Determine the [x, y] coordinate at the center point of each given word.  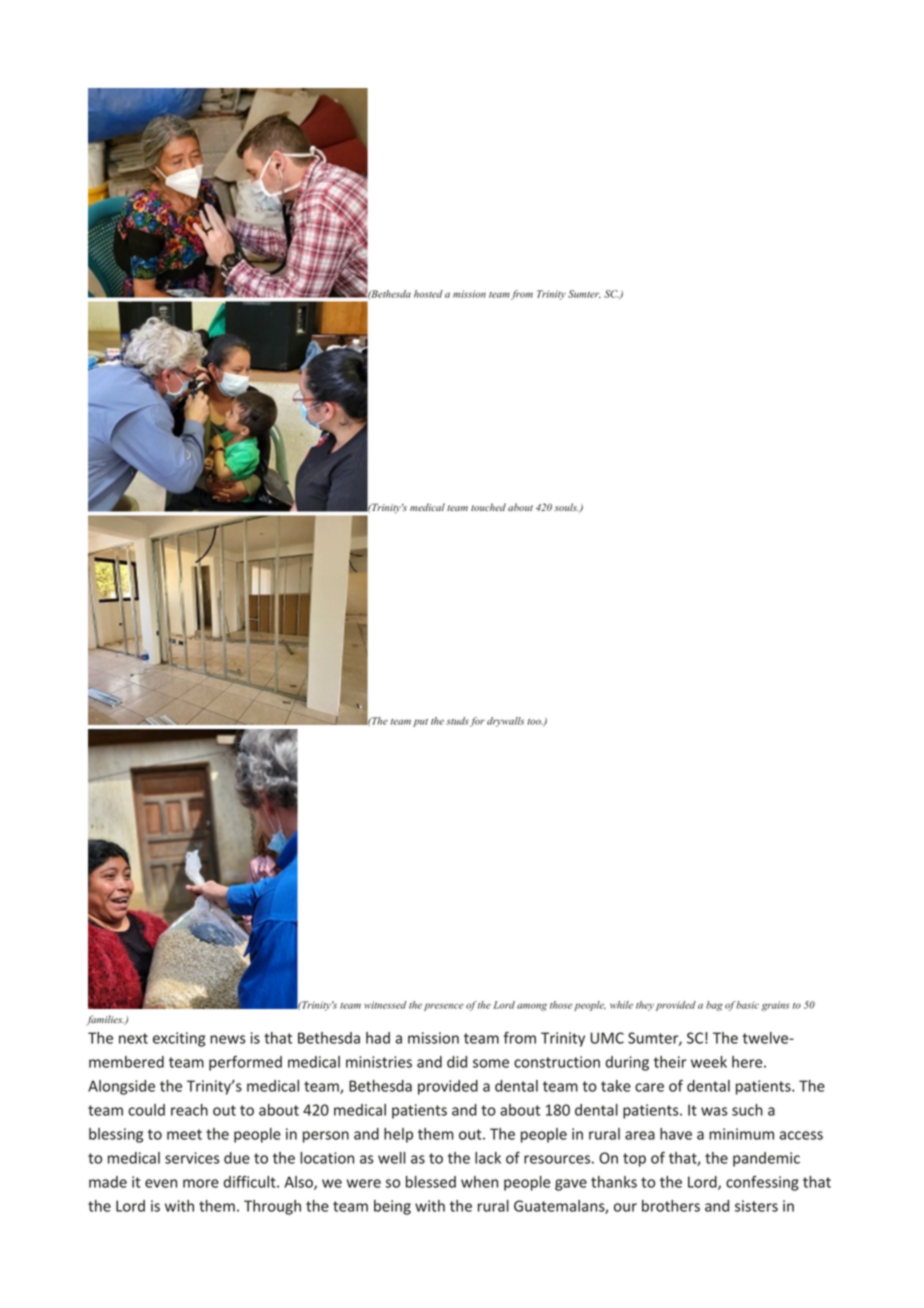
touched [488, 507]
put [420, 723]
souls [566, 507]
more [201, 1183]
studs [457, 721]
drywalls [505, 722]
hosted [428, 294]
